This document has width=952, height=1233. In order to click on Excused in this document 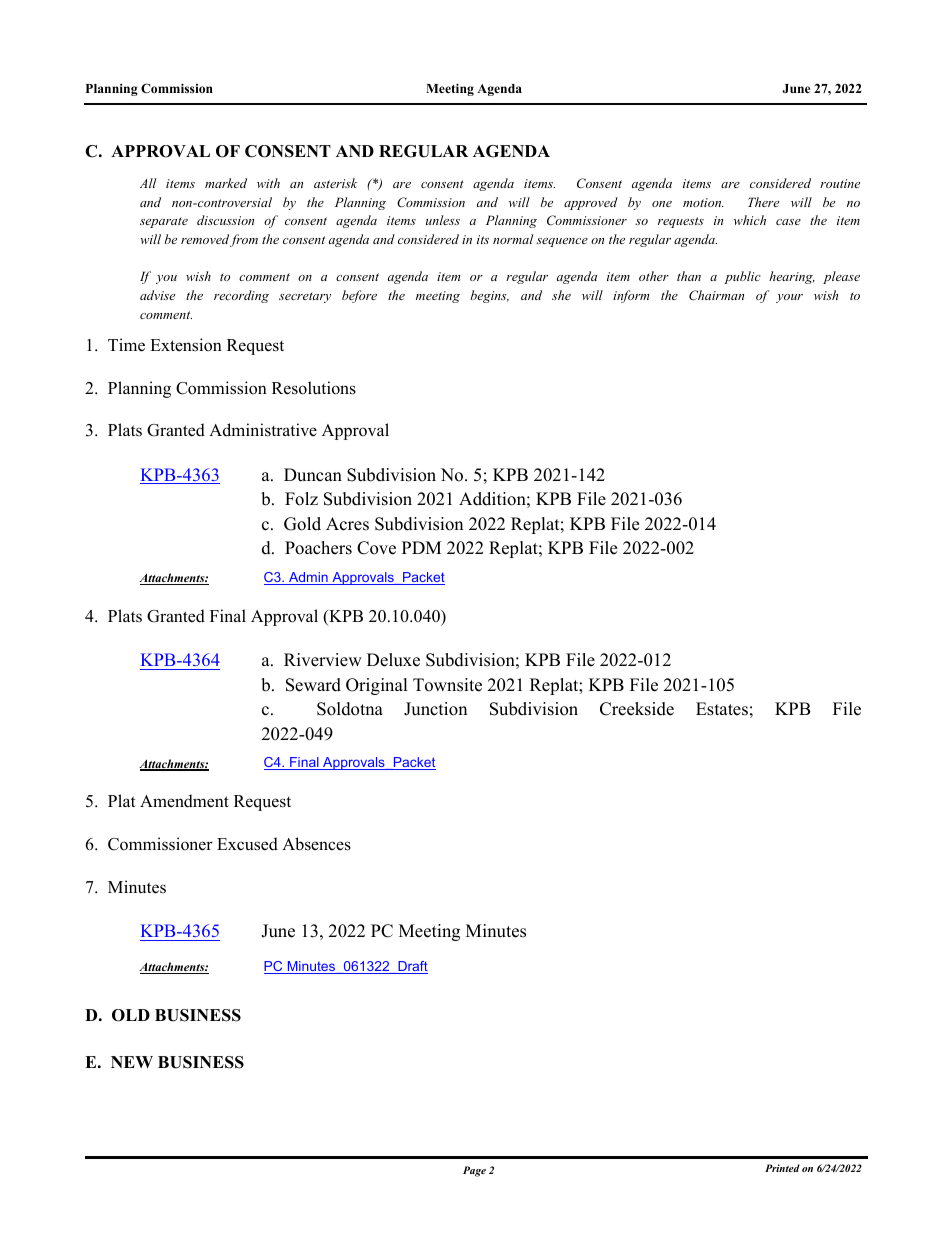, I will do `click(247, 844)`.
